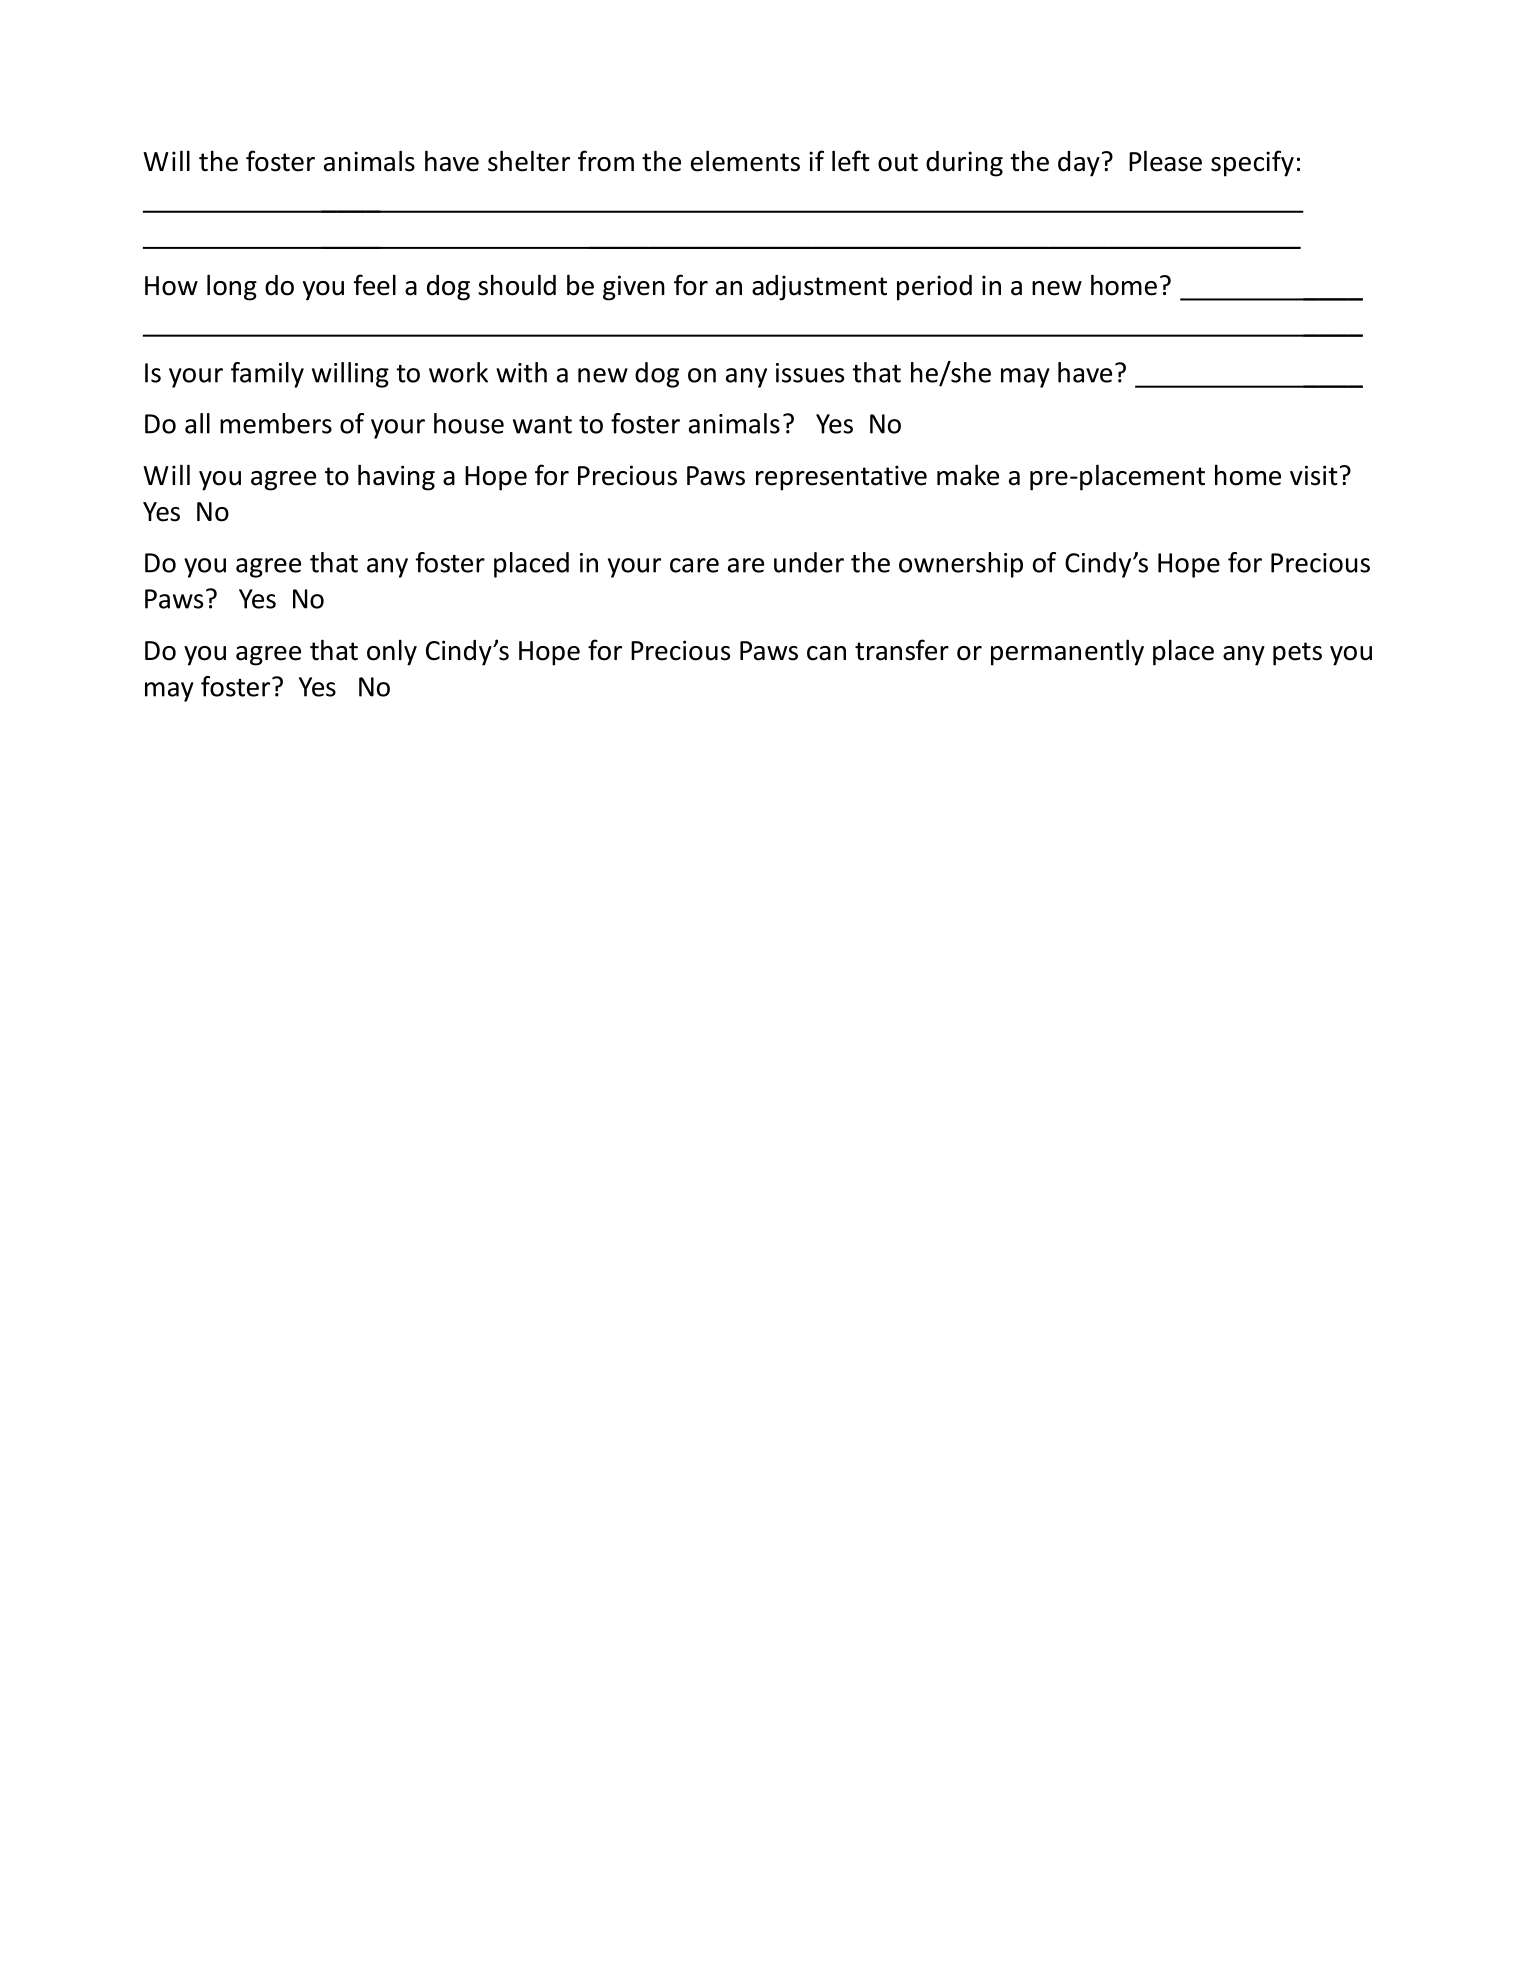 Image resolution: width=1517 pixels, height=1963 pixels. I want to click on elements, so click(745, 161).
